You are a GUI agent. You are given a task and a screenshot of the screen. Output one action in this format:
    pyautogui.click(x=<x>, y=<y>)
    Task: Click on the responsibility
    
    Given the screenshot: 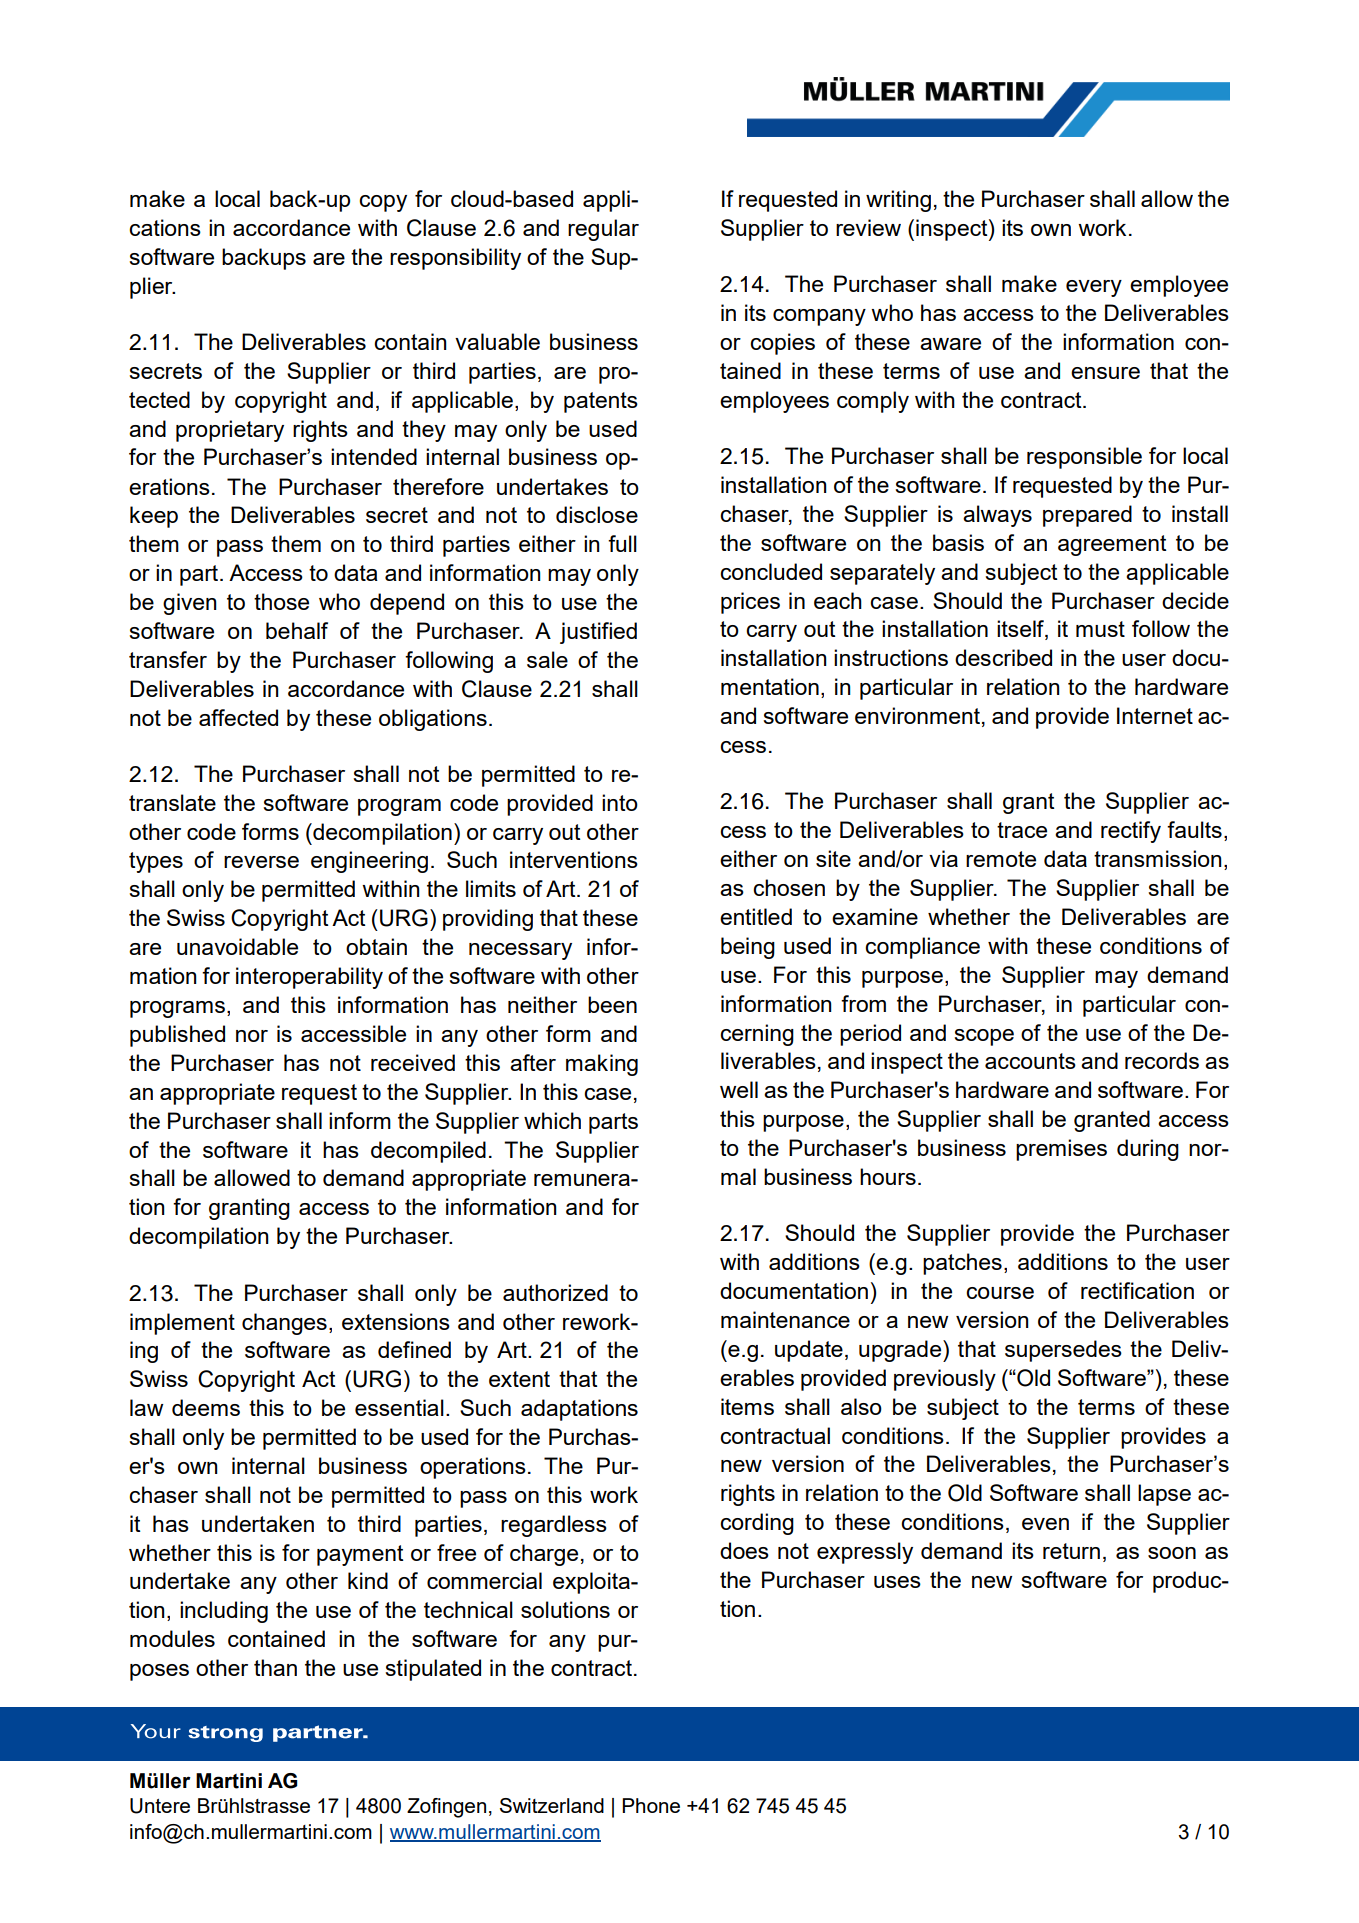 What is the action you would take?
    pyautogui.click(x=455, y=259)
